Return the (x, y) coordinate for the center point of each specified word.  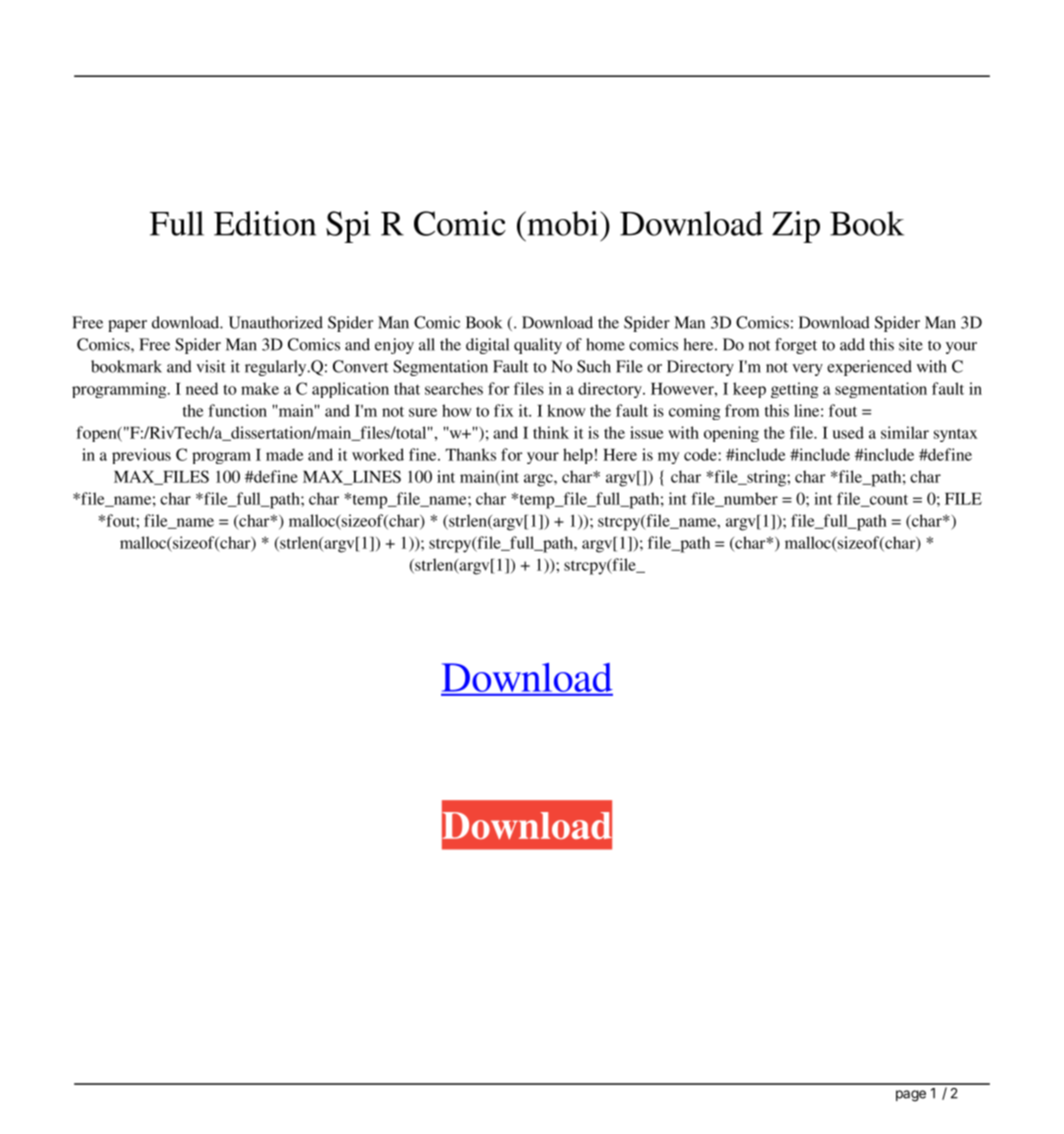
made (284, 454)
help (578, 456)
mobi (563, 223)
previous (141, 456)
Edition (265, 223)
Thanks (471, 454)
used (848, 432)
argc (539, 480)
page (911, 1096)
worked (378, 454)
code (701, 454)
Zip (796, 227)
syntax (956, 435)
